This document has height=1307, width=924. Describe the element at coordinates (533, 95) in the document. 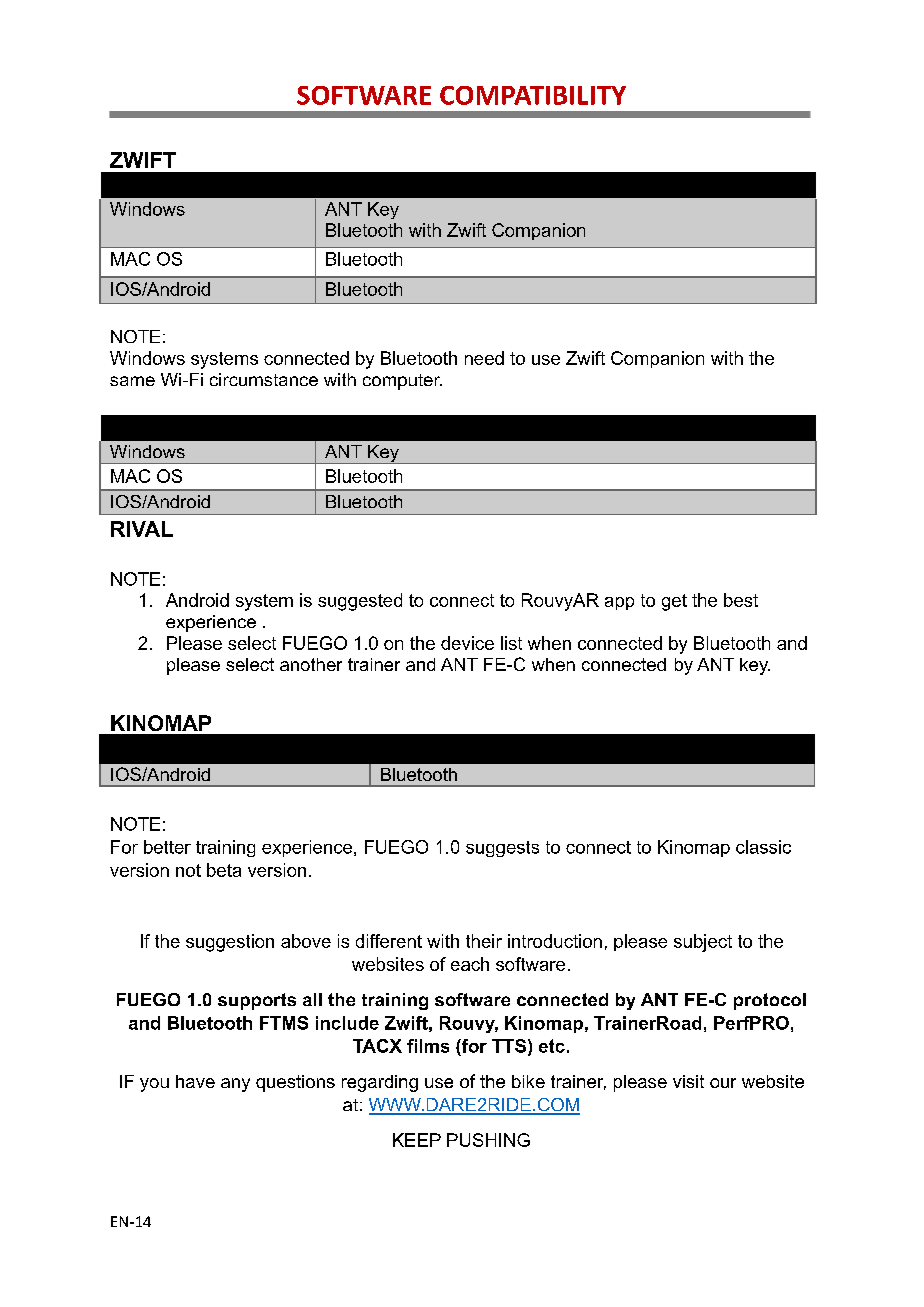

I see `COMPATIBILITY` at that location.
